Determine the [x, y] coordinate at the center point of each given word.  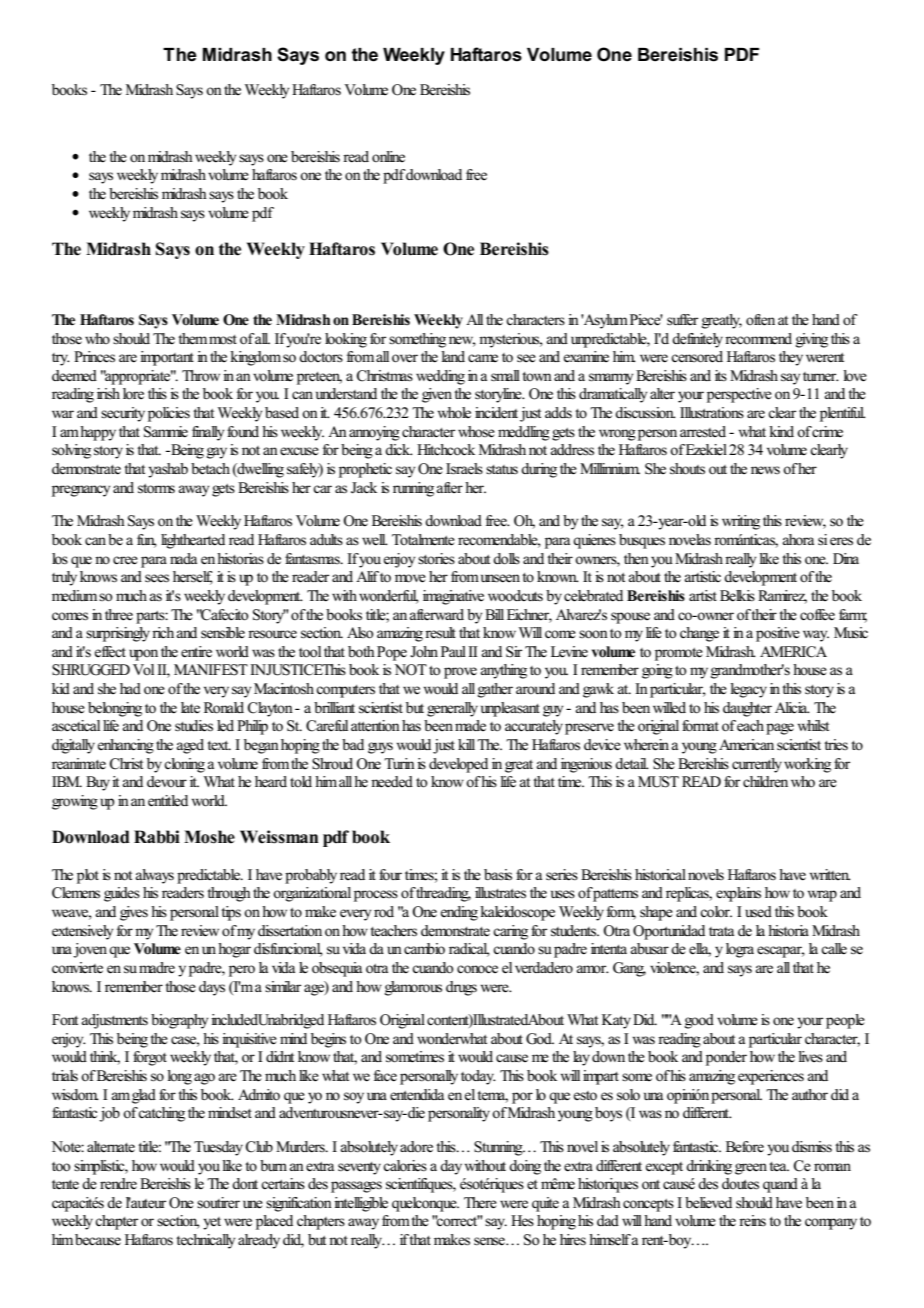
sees [157, 578]
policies [169, 414]
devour [167, 782]
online [388, 156]
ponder [726, 1058]
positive [778, 634]
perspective [739, 395]
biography [179, 1021]
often [760, 320]
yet [212, 1223]
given [437, 395]
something [417, 340]
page [780, 729]
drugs [461, 988]
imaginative [453, 597]
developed [458, 765]
